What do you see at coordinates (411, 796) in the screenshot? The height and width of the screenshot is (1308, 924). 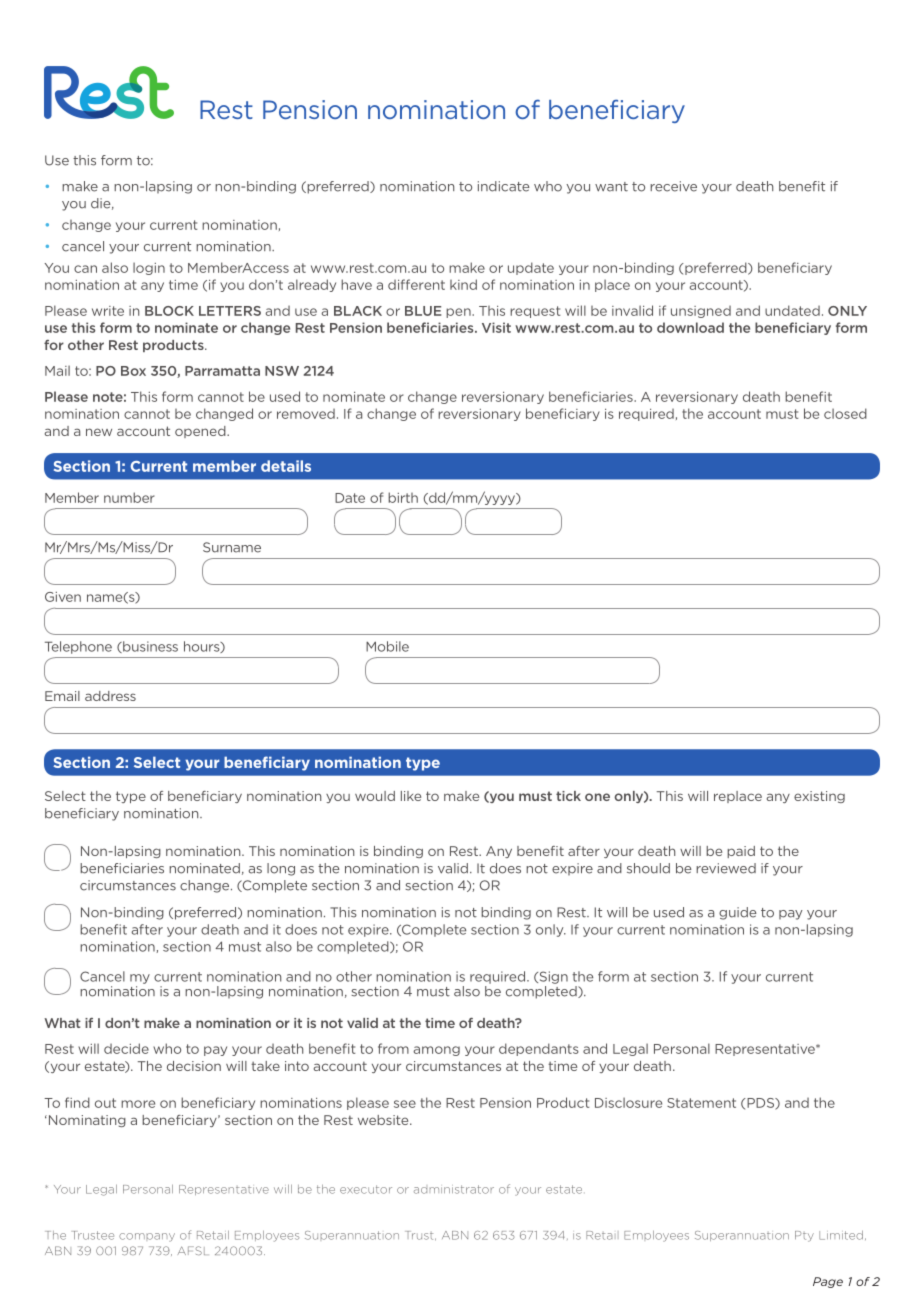 I see `like` at bounding box center [411, 796].
